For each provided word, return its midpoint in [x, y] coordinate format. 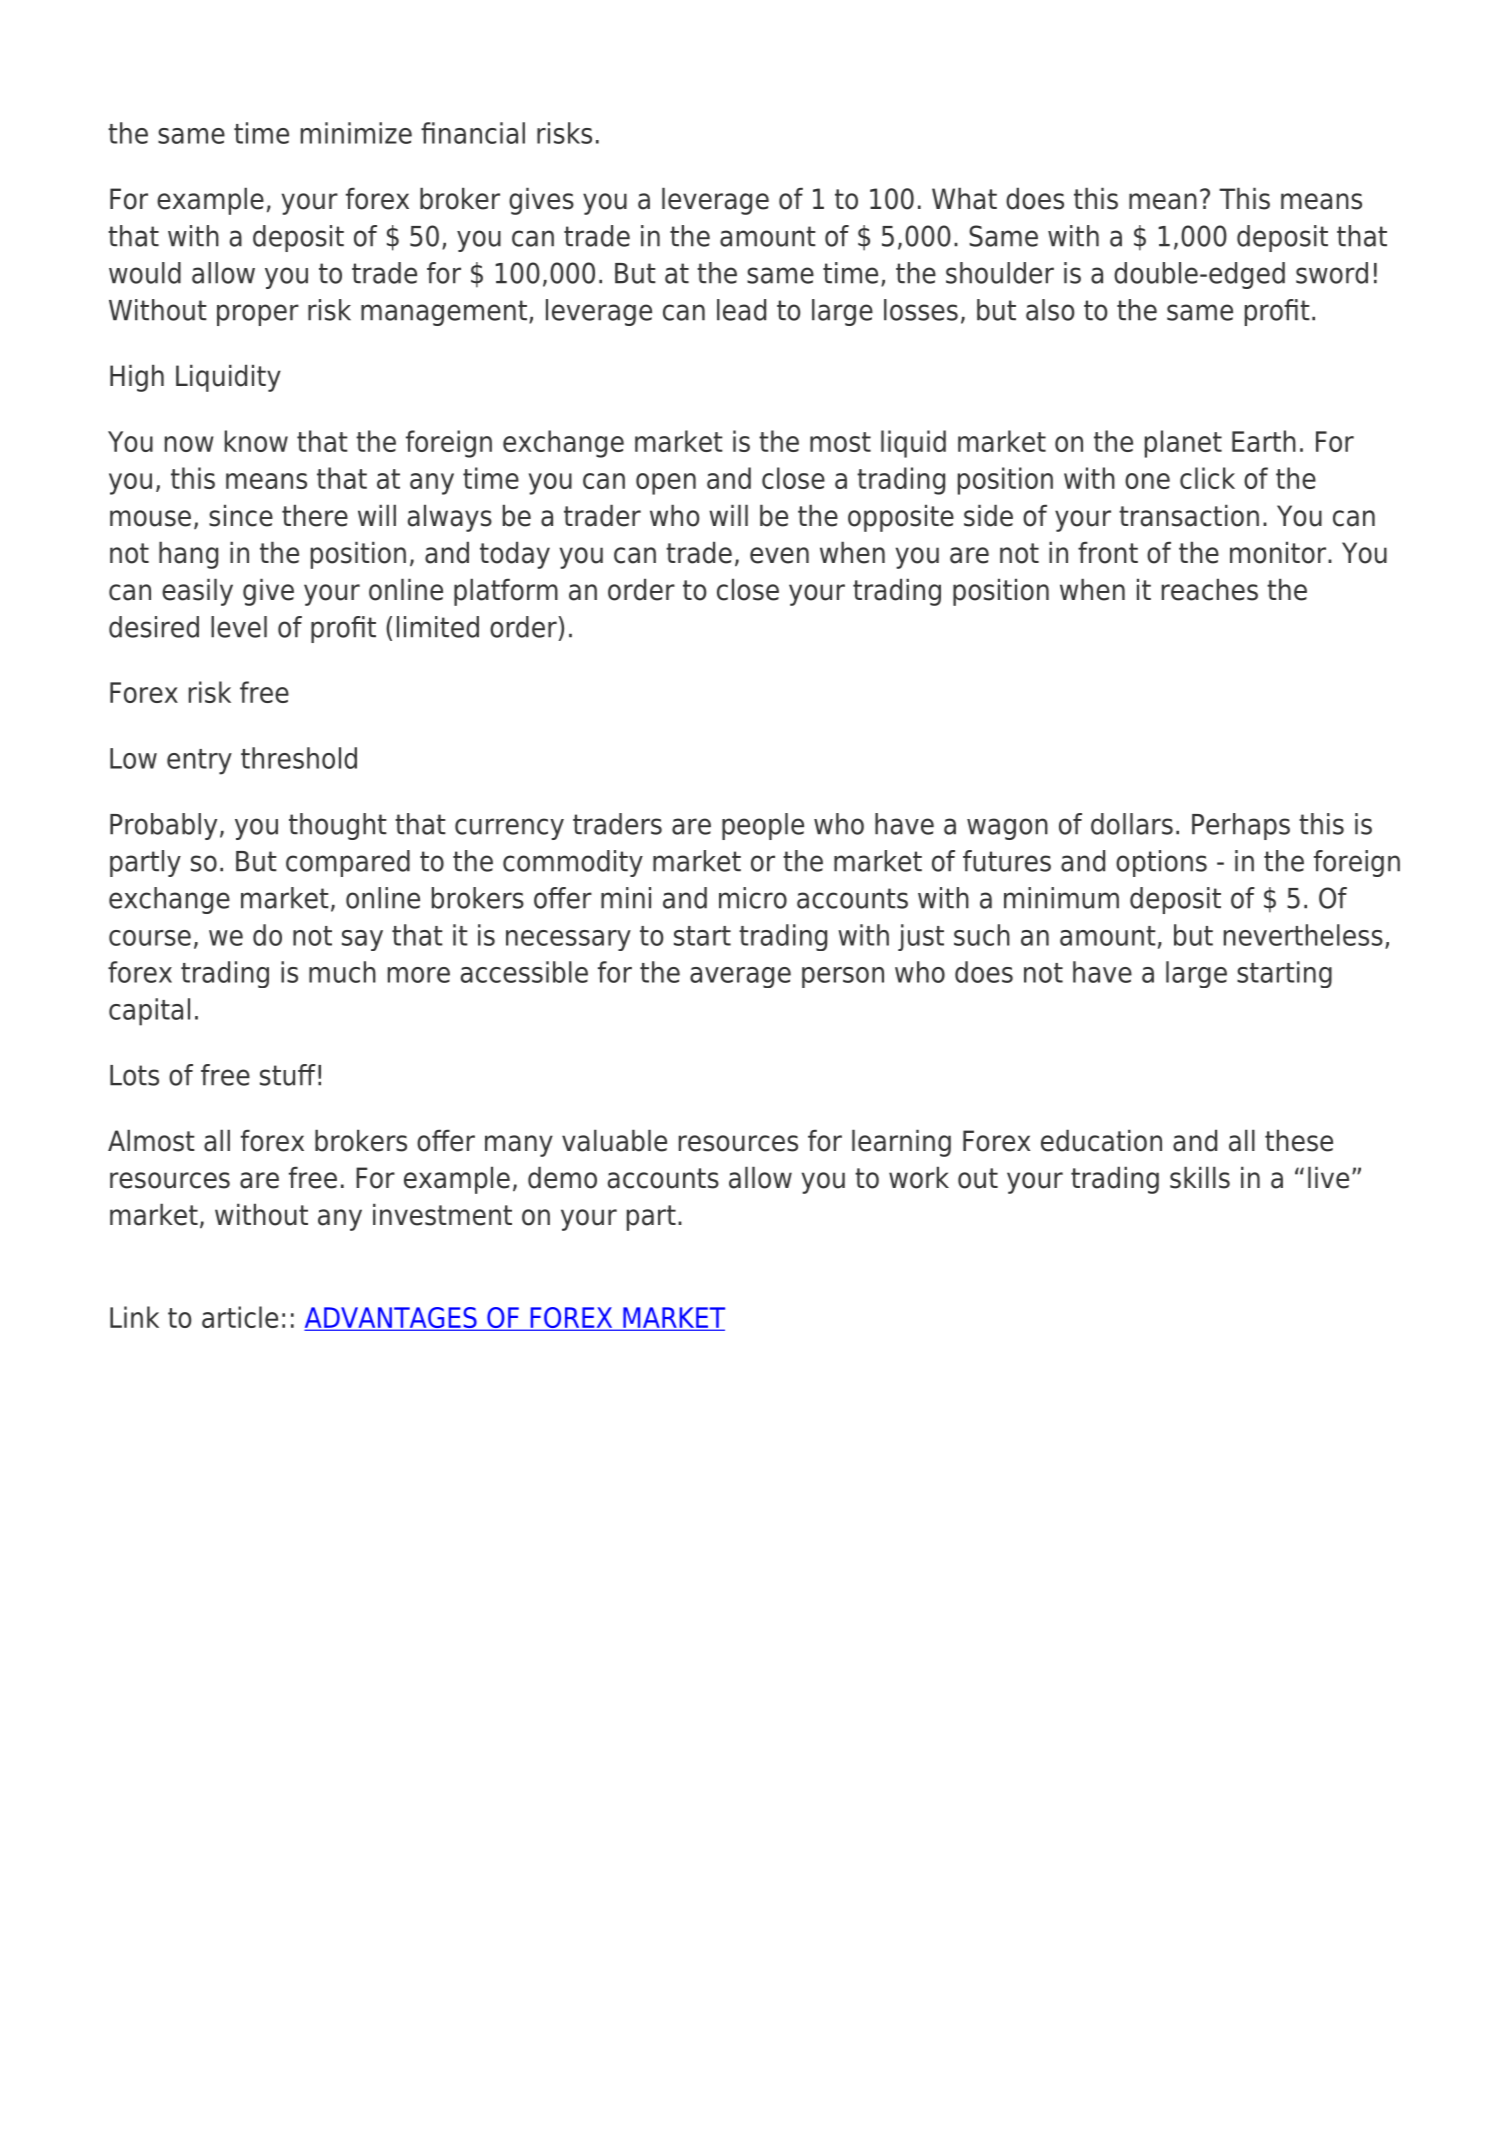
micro [753, 898]
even [779, 555]
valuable [614, 1141]
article [240, 1317]
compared [348, 863]
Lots [134, 1075]
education [1101, 1141]
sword [1332, 273]
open [666, 484]
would [145, 273]
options [1161, 863]
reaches [1210, 590]
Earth [1264, 441]
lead [741, 310]
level [239, 627]
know [256, 441]
